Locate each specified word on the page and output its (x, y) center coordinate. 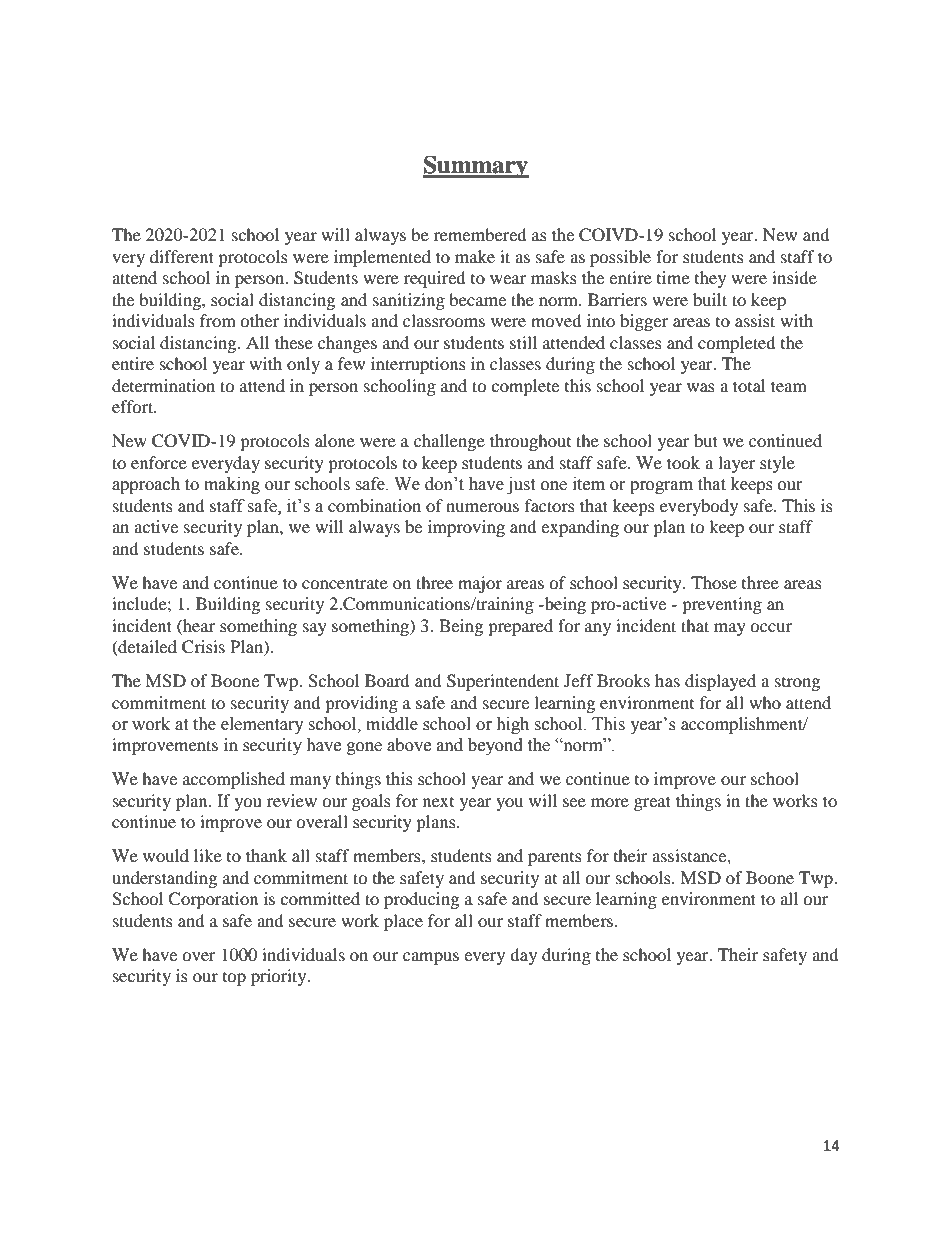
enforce (159, 462)
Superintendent (503, 682)
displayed (720, 682)
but (706, 440)
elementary (262, 725)
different (182, 256)
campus (431, 958)
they (710, 279)
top (234, 979)
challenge (449, 442)
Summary (476, 167)
